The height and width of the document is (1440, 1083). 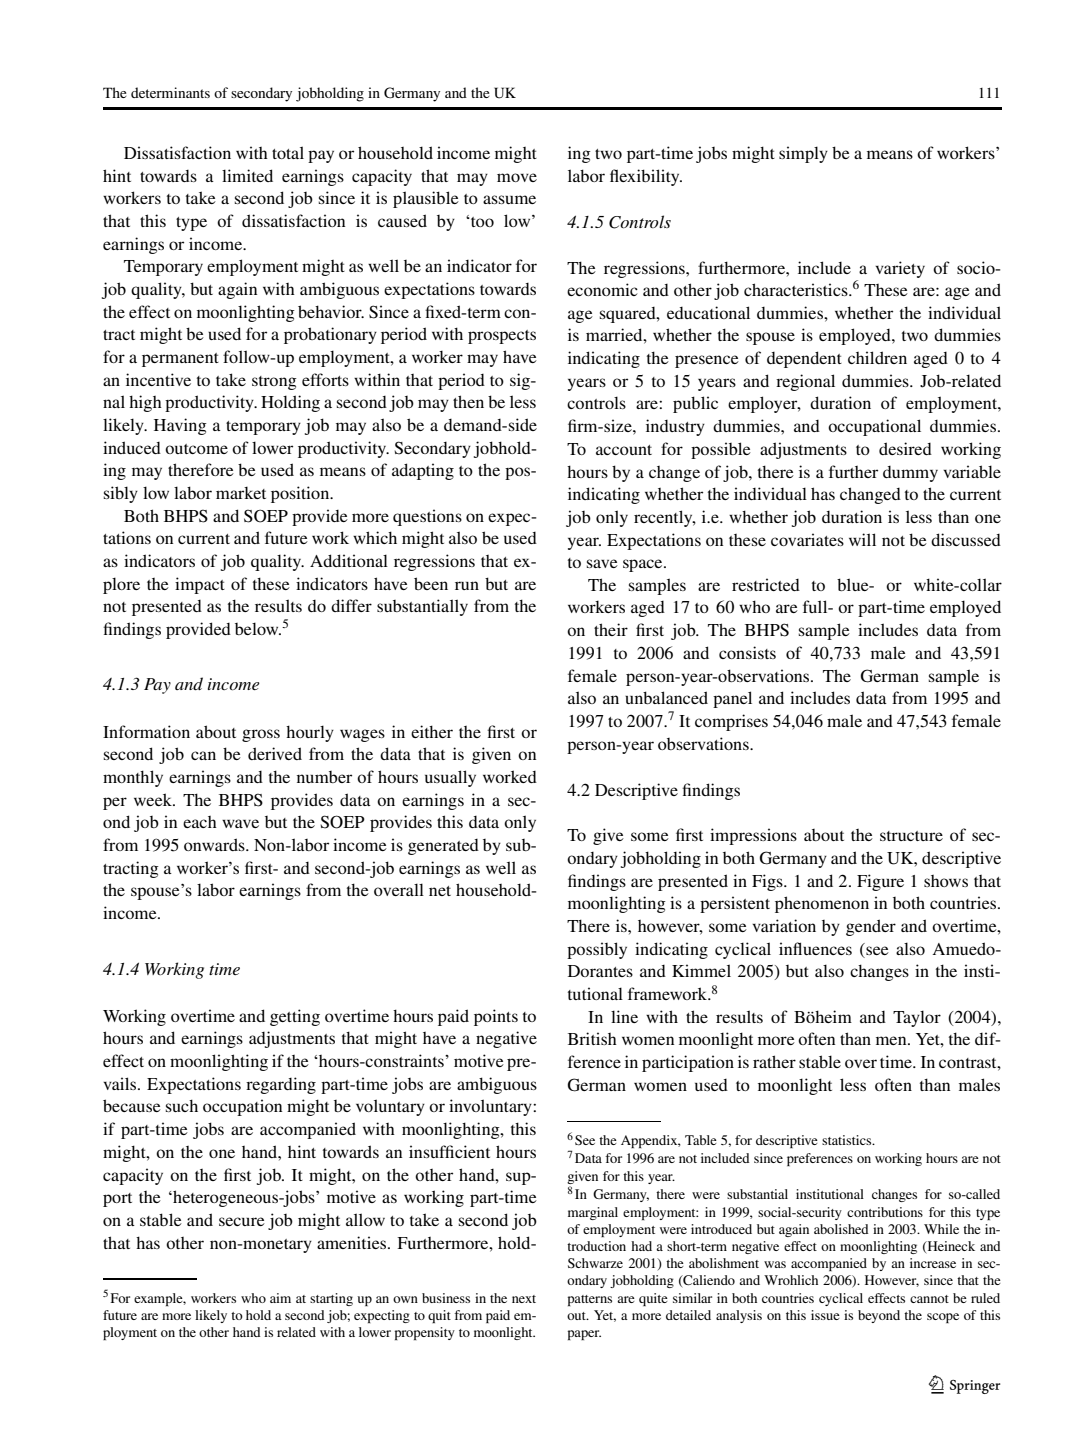 What do you see at coordinates (602, 563) in the document?
I see `save` at bounding box center [602, 563].
